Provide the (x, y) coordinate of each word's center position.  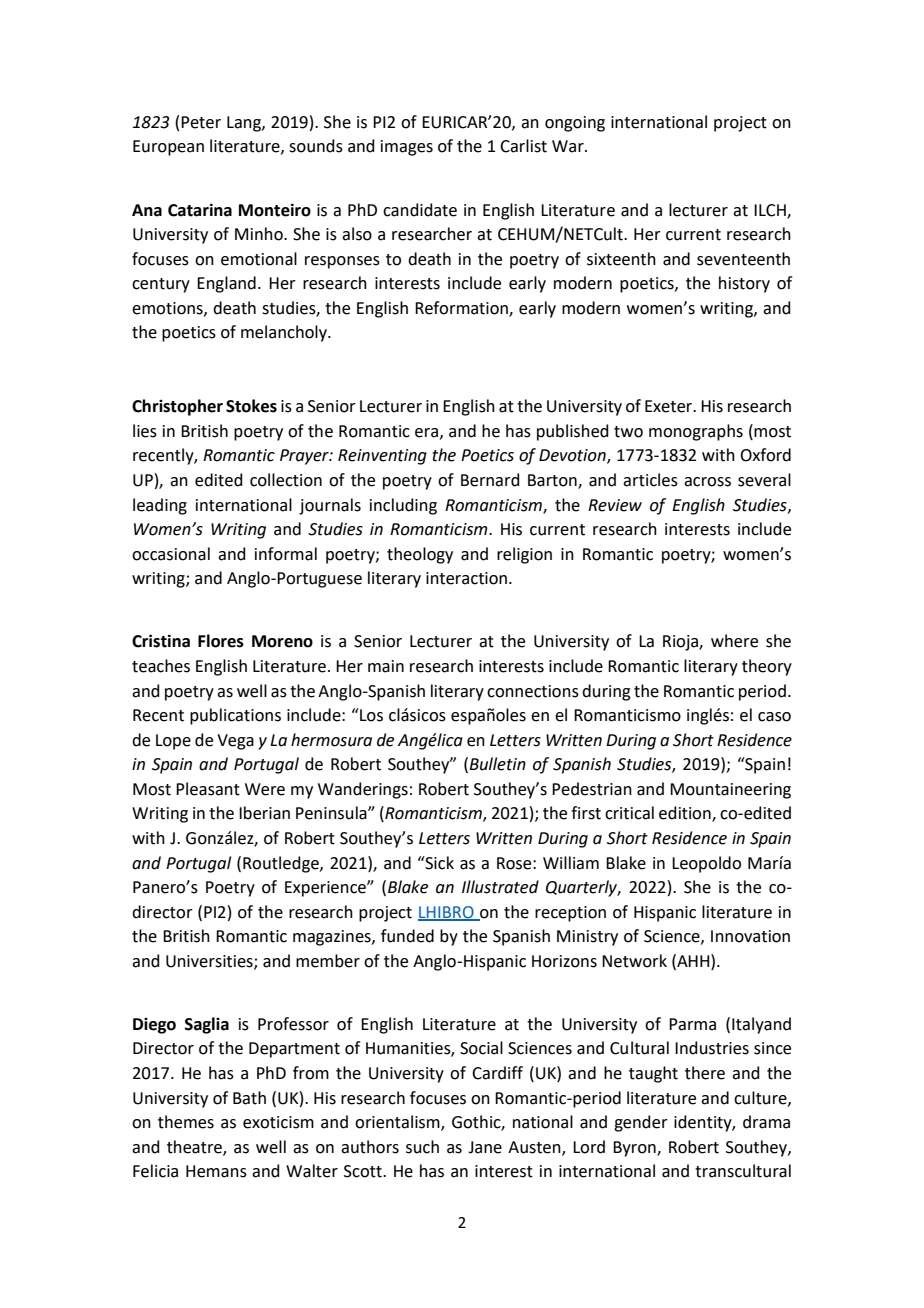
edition (686, 814)
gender (641, 1123)
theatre (195, 1147)
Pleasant (208, 789)
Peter (201, 122)
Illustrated (500, 887)
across (707, 482)
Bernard (490, 480)
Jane (485, 1147)
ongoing (575, 124)
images (407, 148)
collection (286, 480)
